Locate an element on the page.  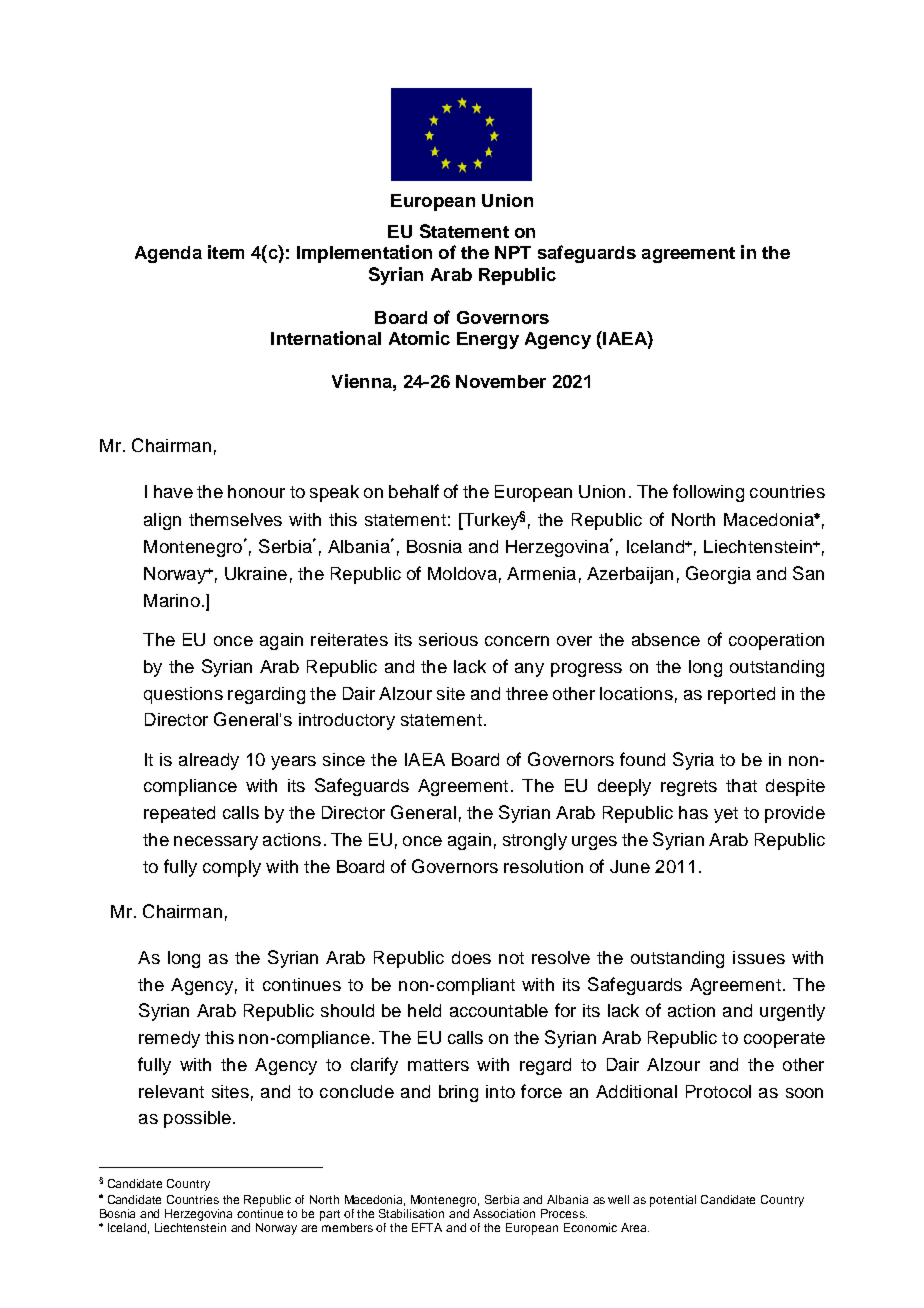
does is located at coordinates (471, 957).
